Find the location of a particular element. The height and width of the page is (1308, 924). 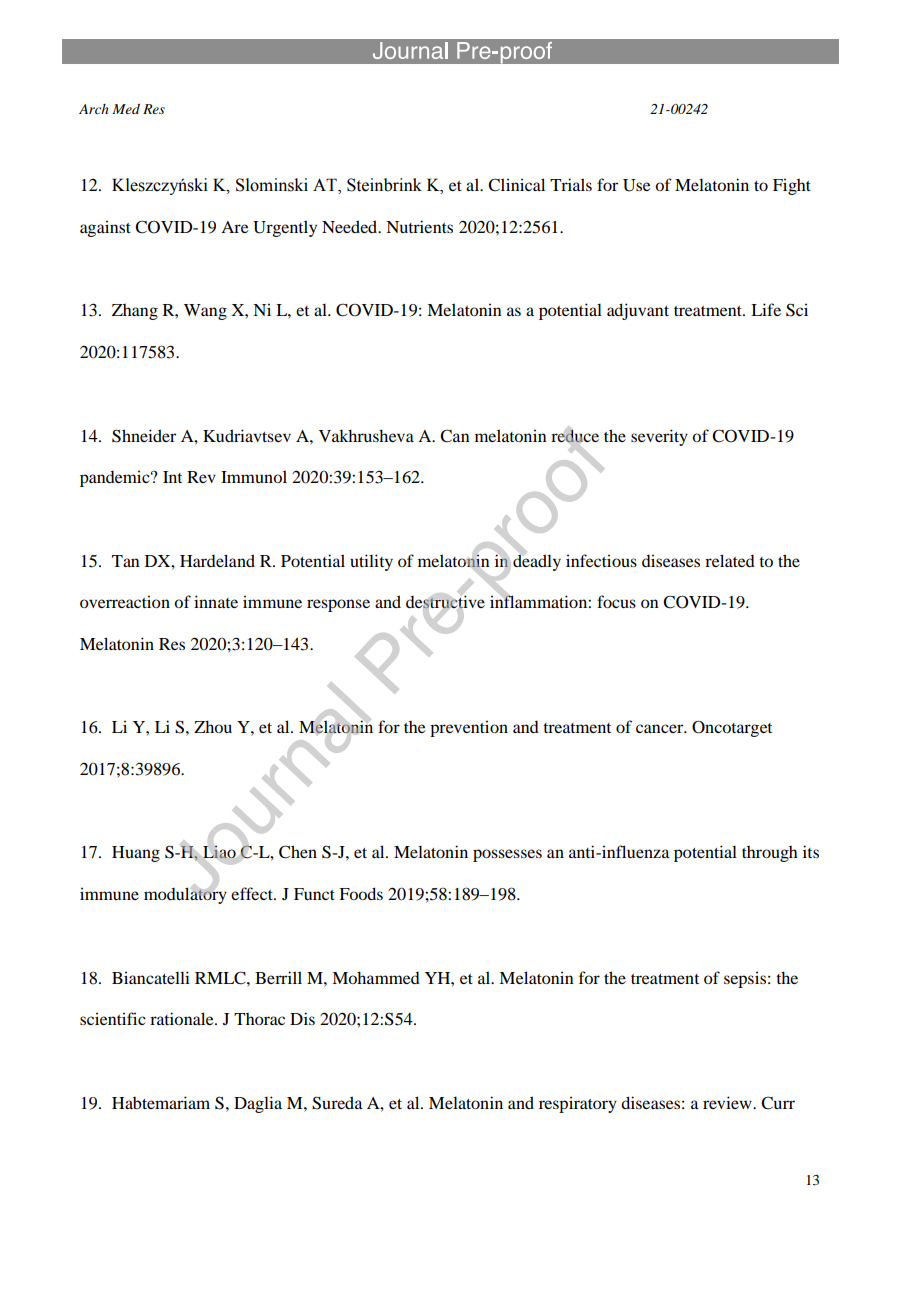

Zhou is located at coordinates (213, 726).
